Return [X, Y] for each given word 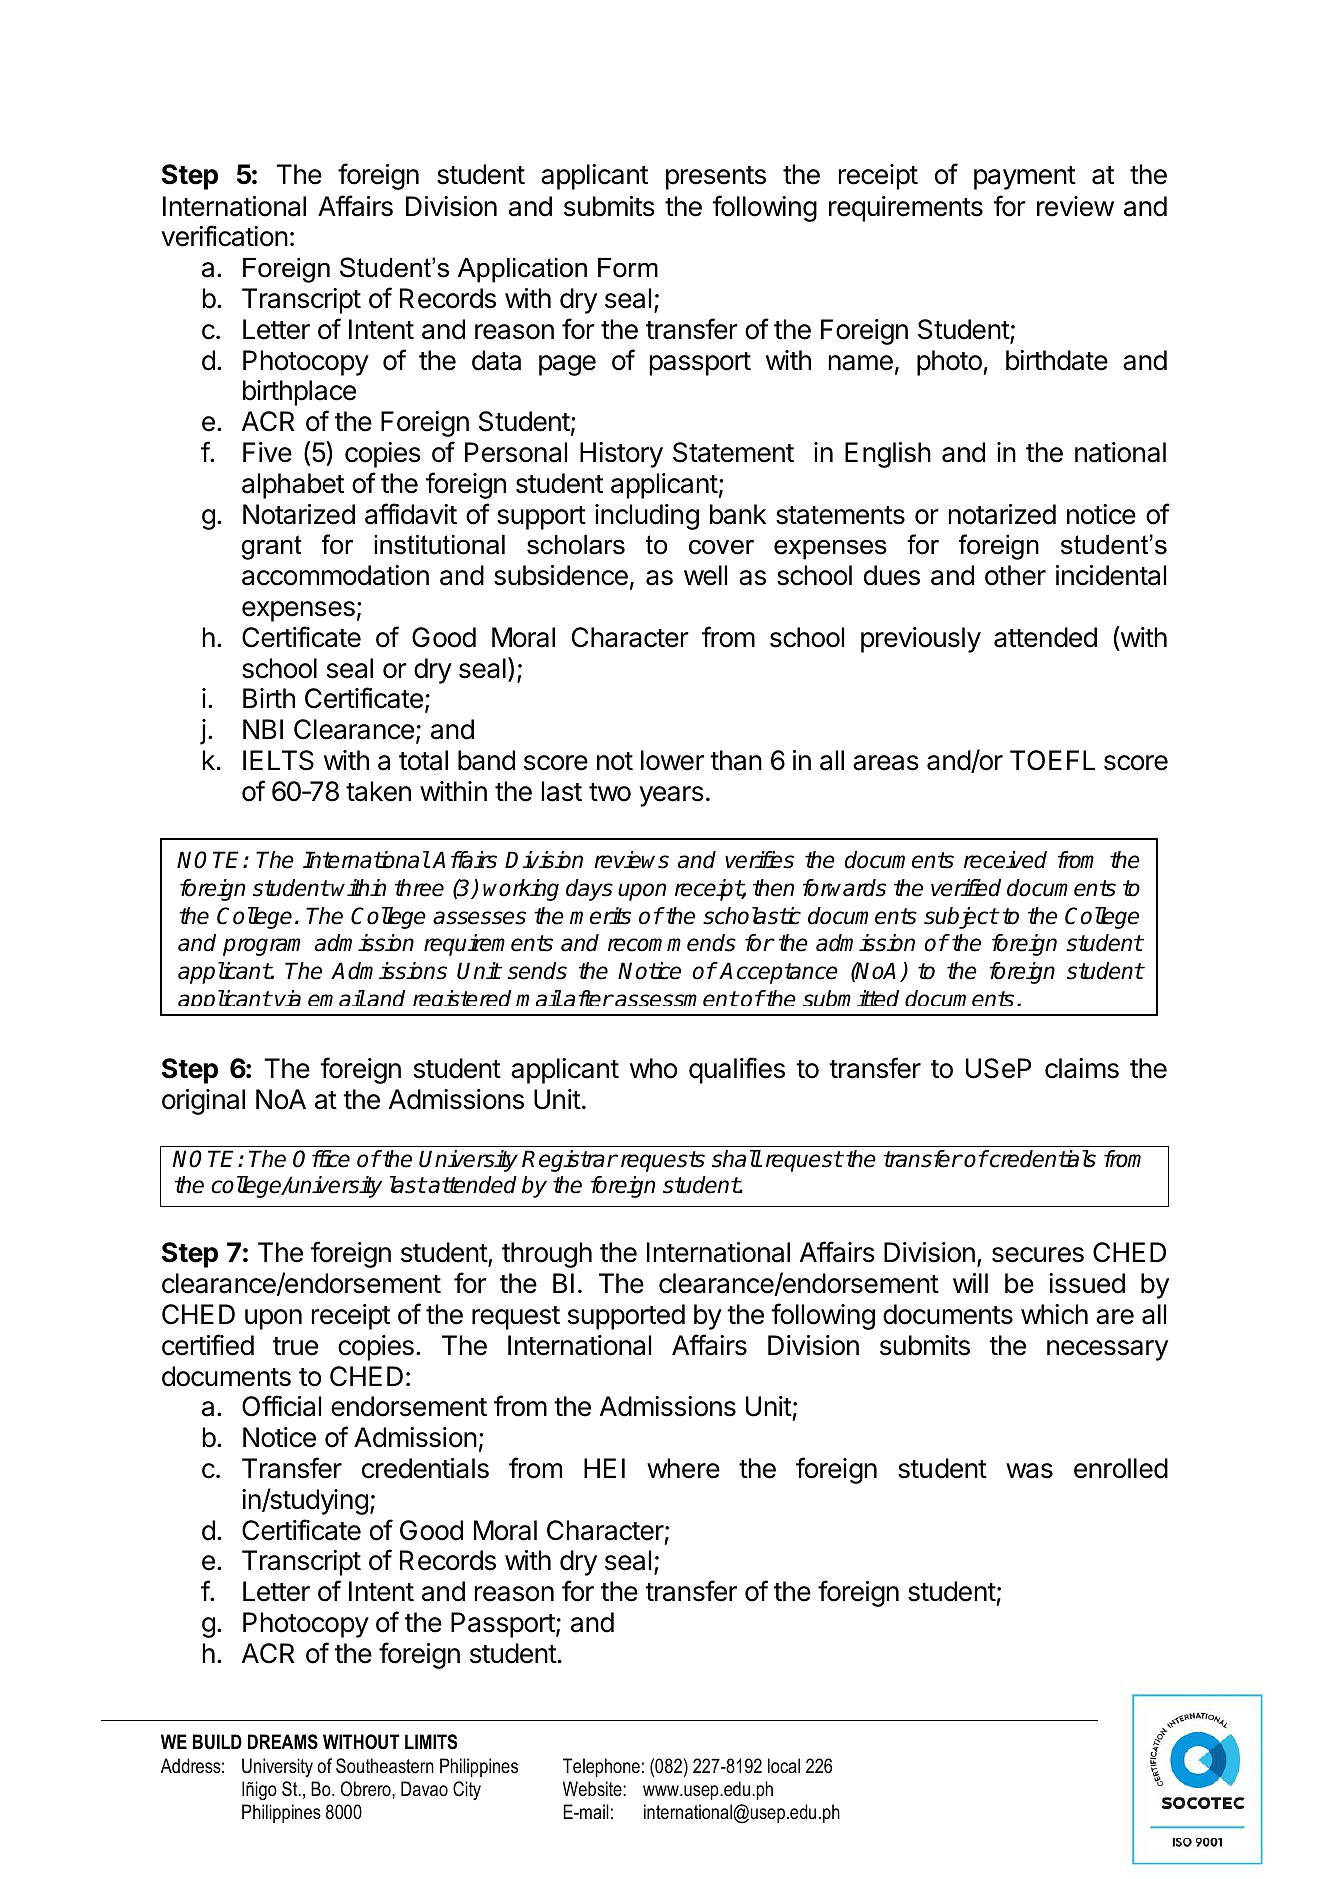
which [1054, 1314]
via [288, 998]
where [683, 1468]
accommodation [335, 575]
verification [224, 236]
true [295, 1346]
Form [628, 268]
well [705, 575]
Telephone [601, 1767]
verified [966, 888]
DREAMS [283, 1742]
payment [1025, 178]
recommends [672, 943]
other [1015, 575]
